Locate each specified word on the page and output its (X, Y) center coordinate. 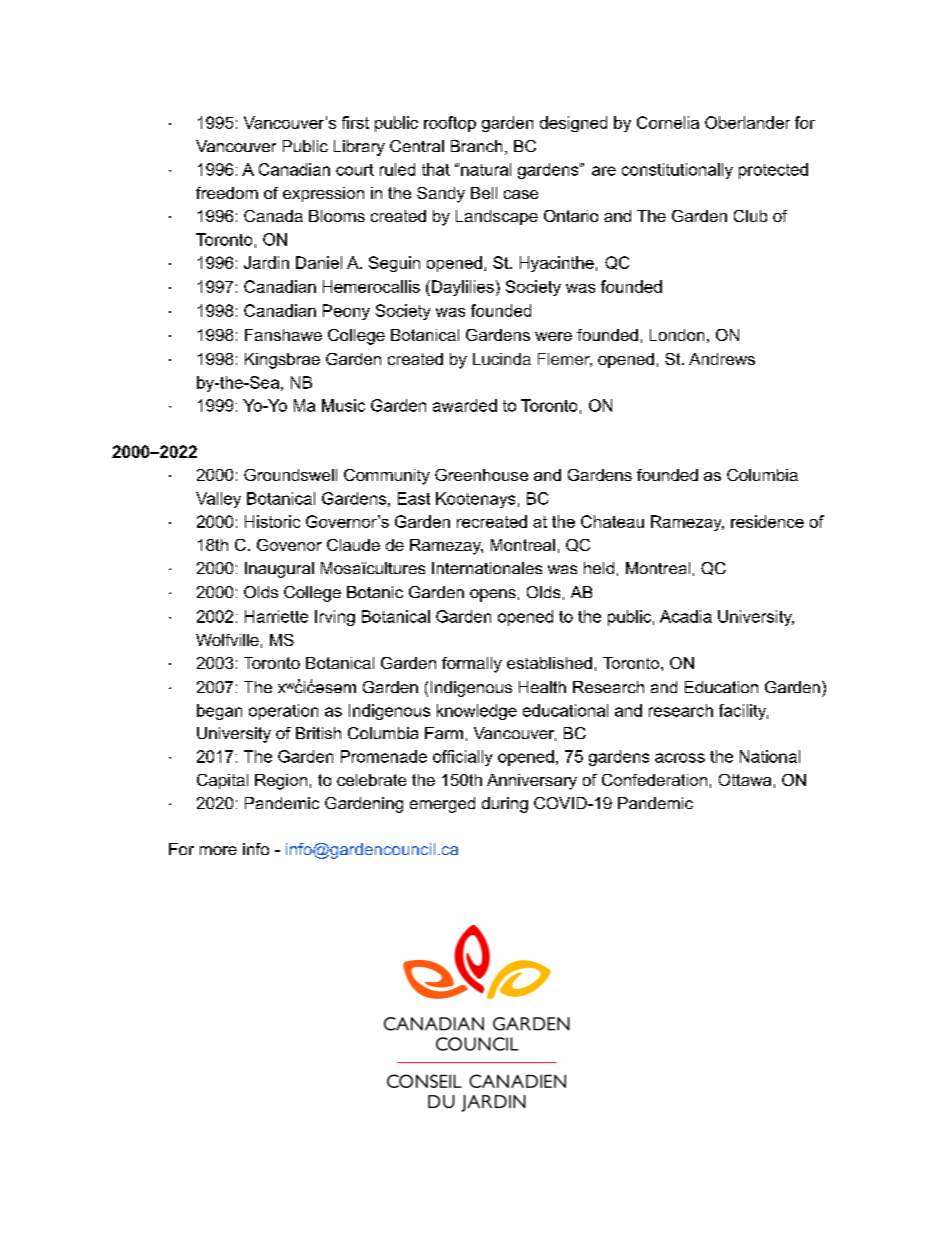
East (414, 498)
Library (359, 148)
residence (767, 521)
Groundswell (290, 475)
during (505, 805)
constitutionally (677, 171)
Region (281, 782)
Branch (476, 146)
